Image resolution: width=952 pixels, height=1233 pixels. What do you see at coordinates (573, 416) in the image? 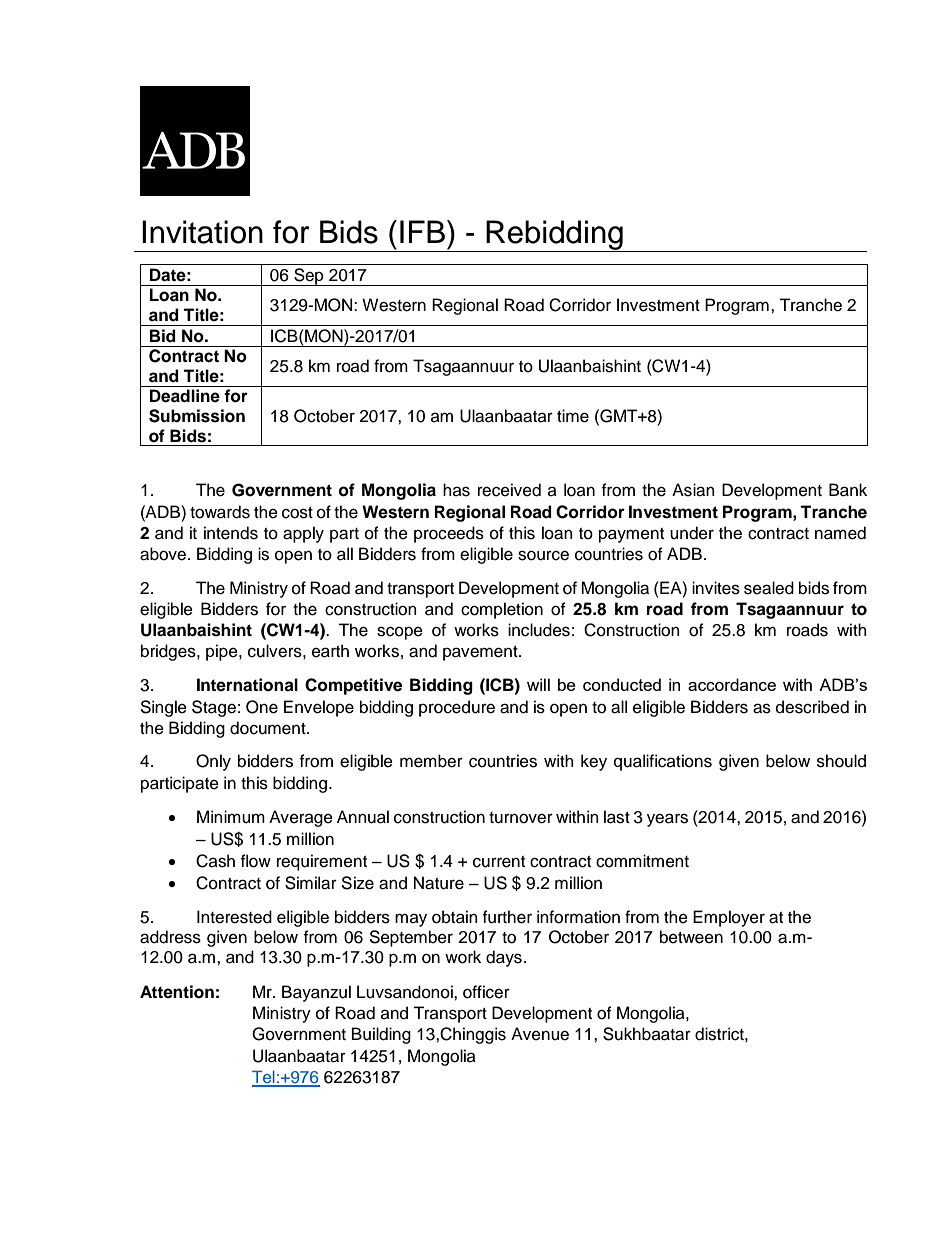
I see `time` at bounding box center [573, 416].
